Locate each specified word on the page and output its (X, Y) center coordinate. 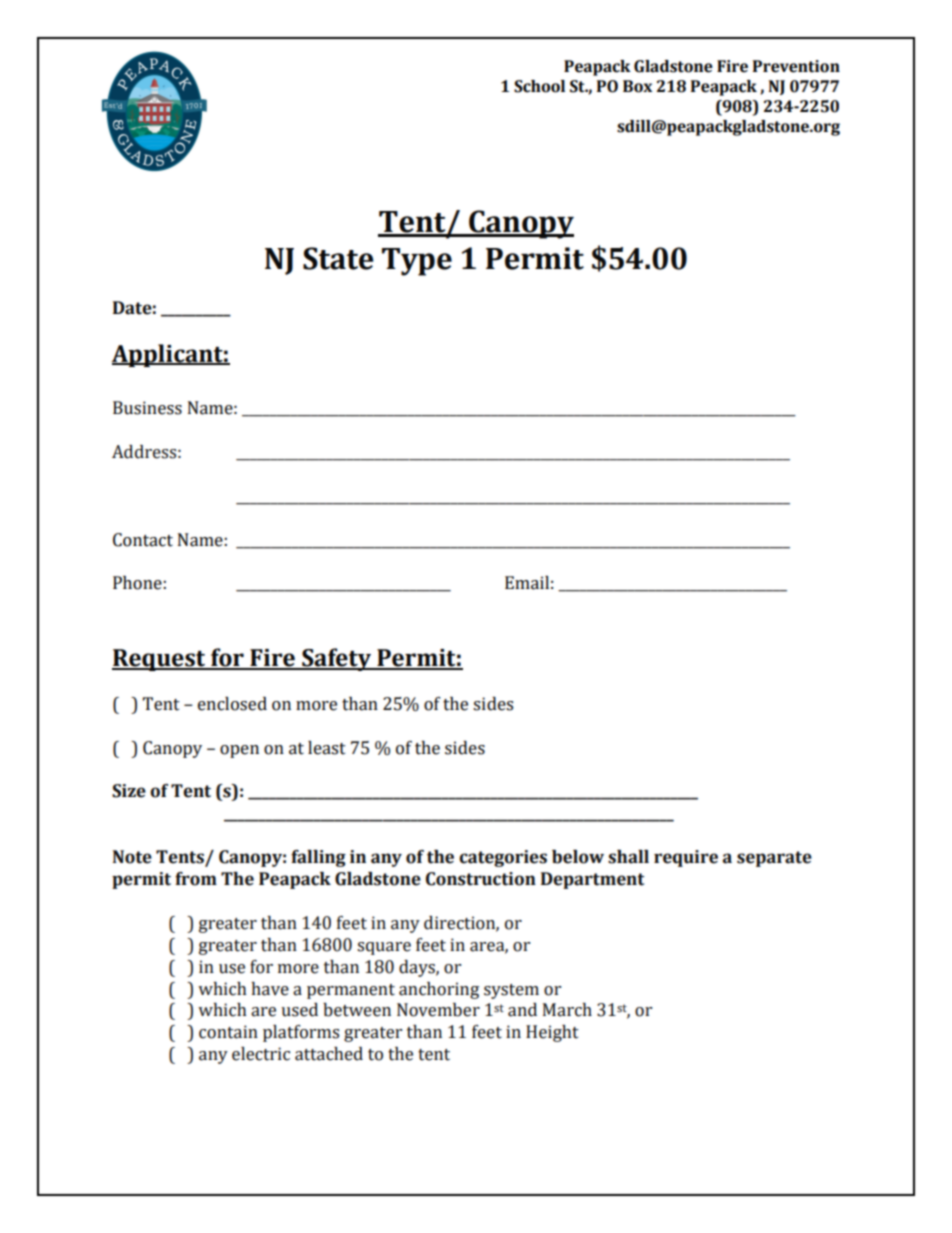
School (539, 86)
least (327, 748)
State (338, 258)
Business (147, 408)
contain (228, 1032)
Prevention (796, 66)
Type (417, 262)
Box (637, 86)
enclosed (232, 704)
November (438, 1010)
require (686, 858)
